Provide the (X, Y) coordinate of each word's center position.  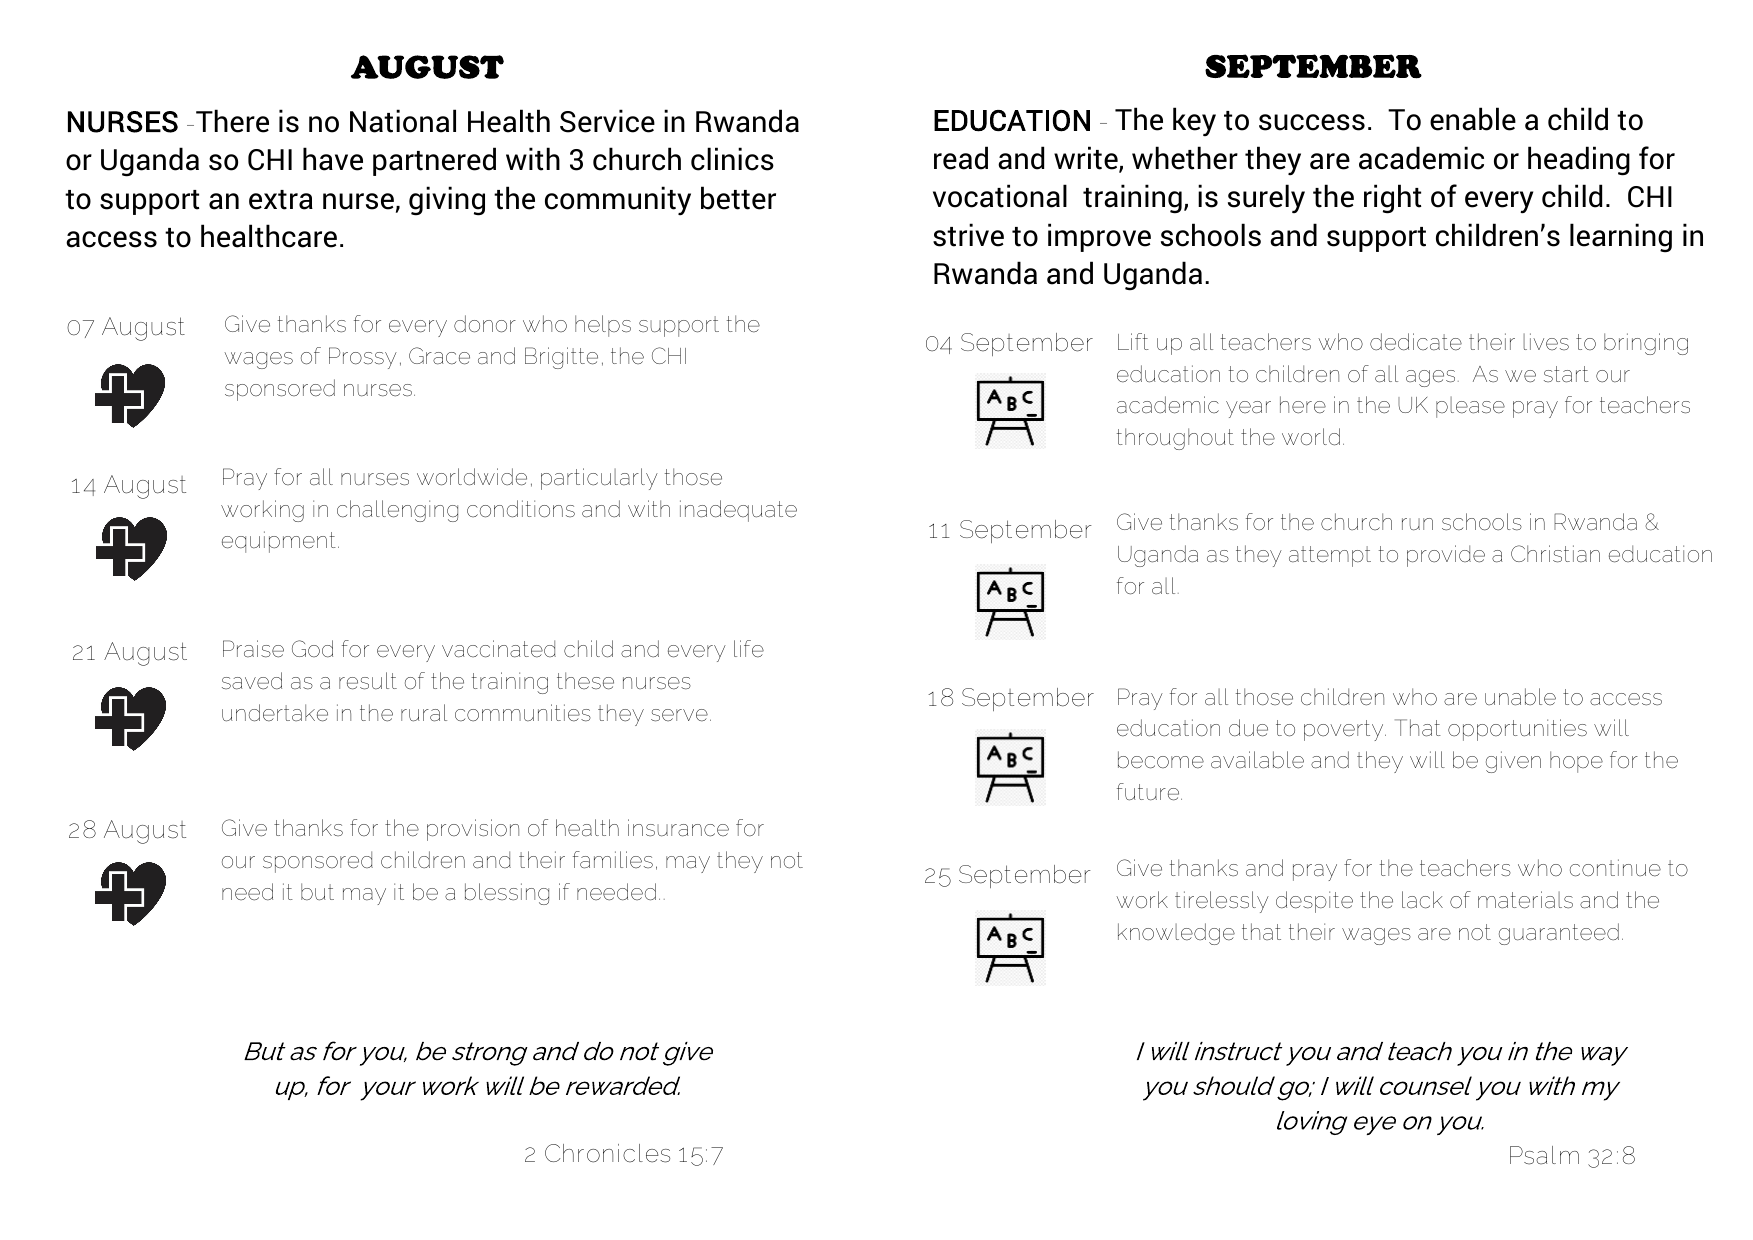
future (1149, 792)
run (1417, 524)
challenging (397, 511)
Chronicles (607, 1153)
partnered (434, 161)
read (961, 158)
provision (473, 830)
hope (1576, 762)
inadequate (738, 511)
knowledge (1176, 934)
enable (1473, 119)
